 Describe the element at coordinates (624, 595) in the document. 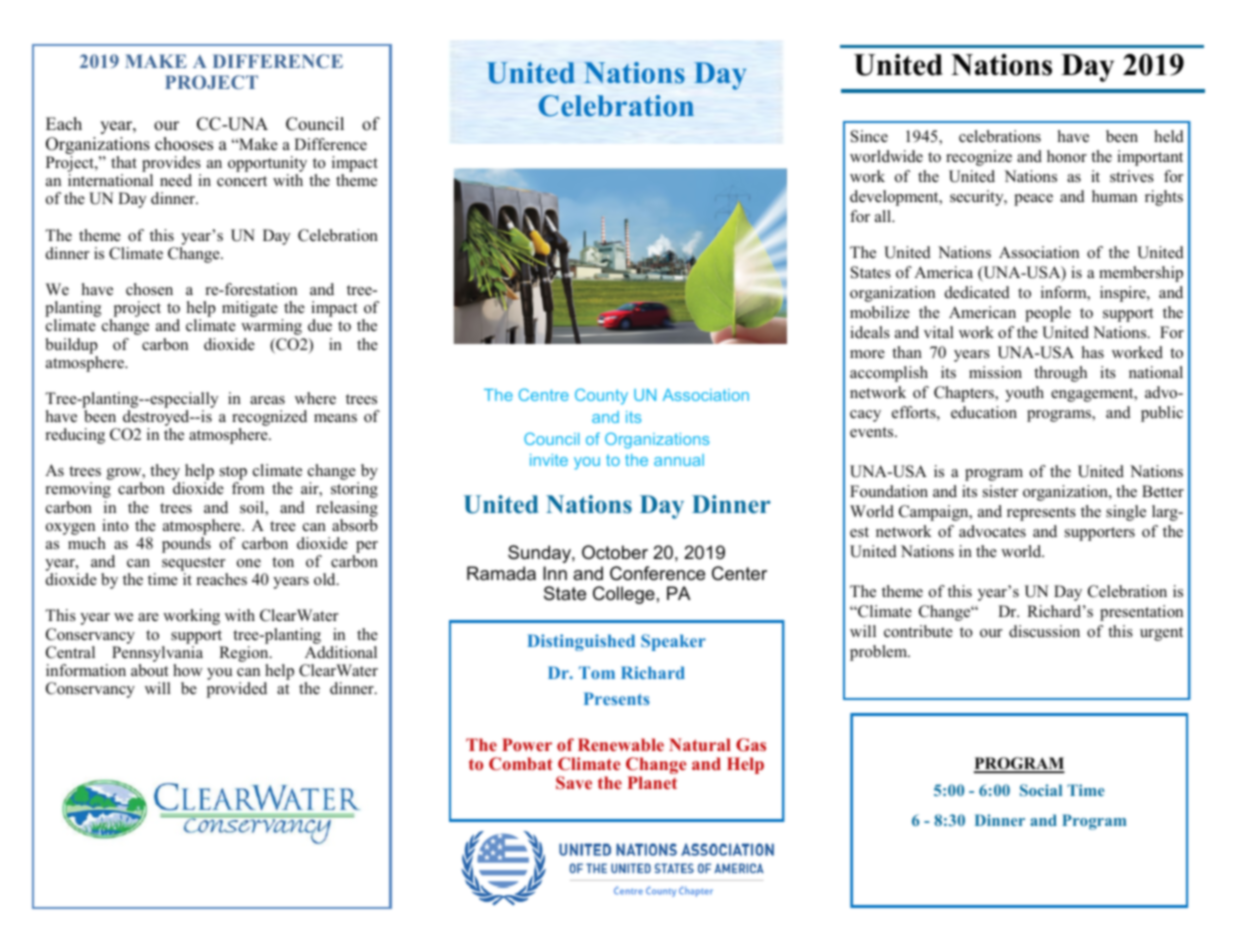

I see `College` at that location.
